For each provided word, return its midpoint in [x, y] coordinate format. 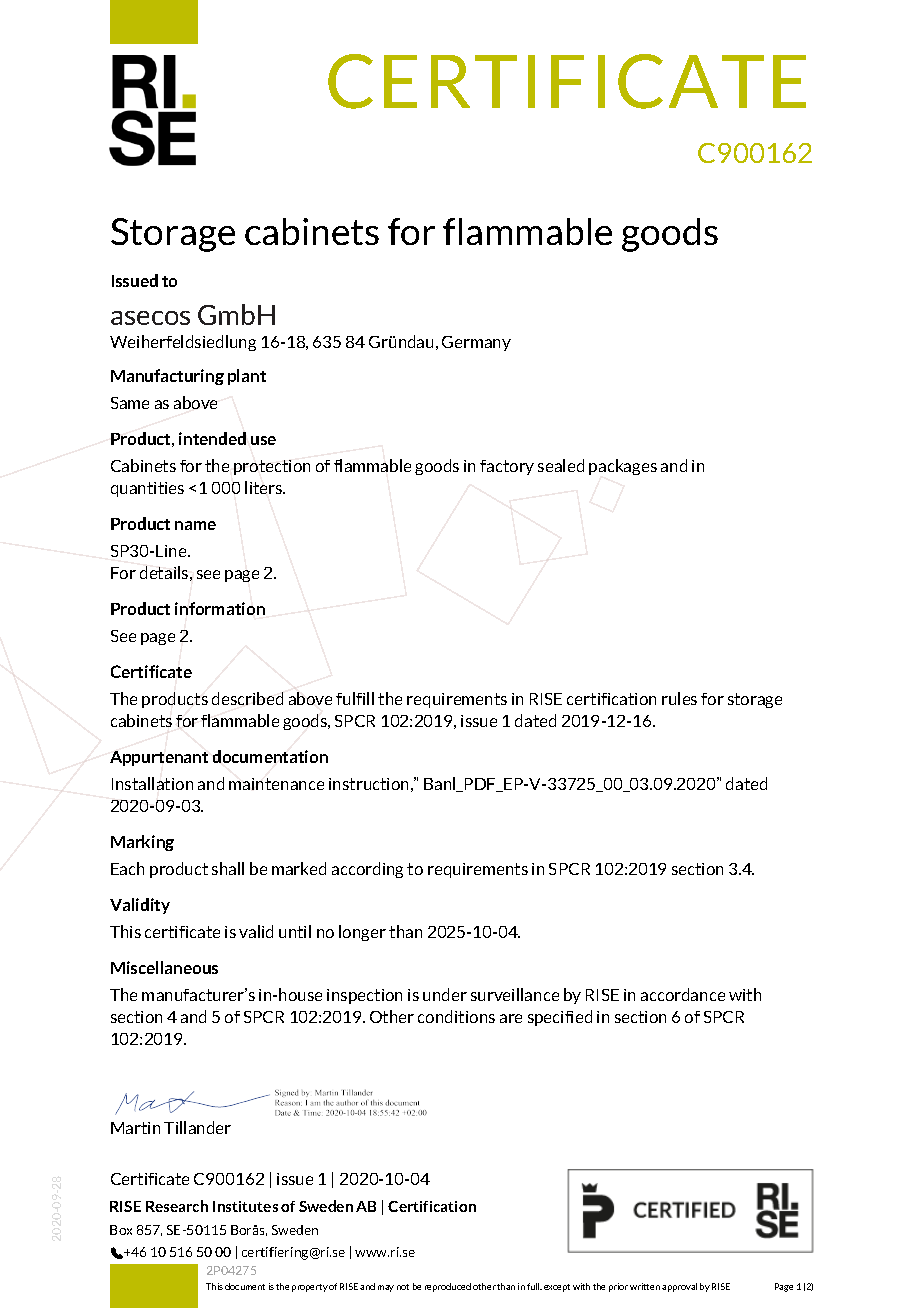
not [403, 1287]
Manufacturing [167, 377]
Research [177, 1206]
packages [623, 467]
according [367, 870]
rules [679, 698]
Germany [476, 343]
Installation [152, 783]
